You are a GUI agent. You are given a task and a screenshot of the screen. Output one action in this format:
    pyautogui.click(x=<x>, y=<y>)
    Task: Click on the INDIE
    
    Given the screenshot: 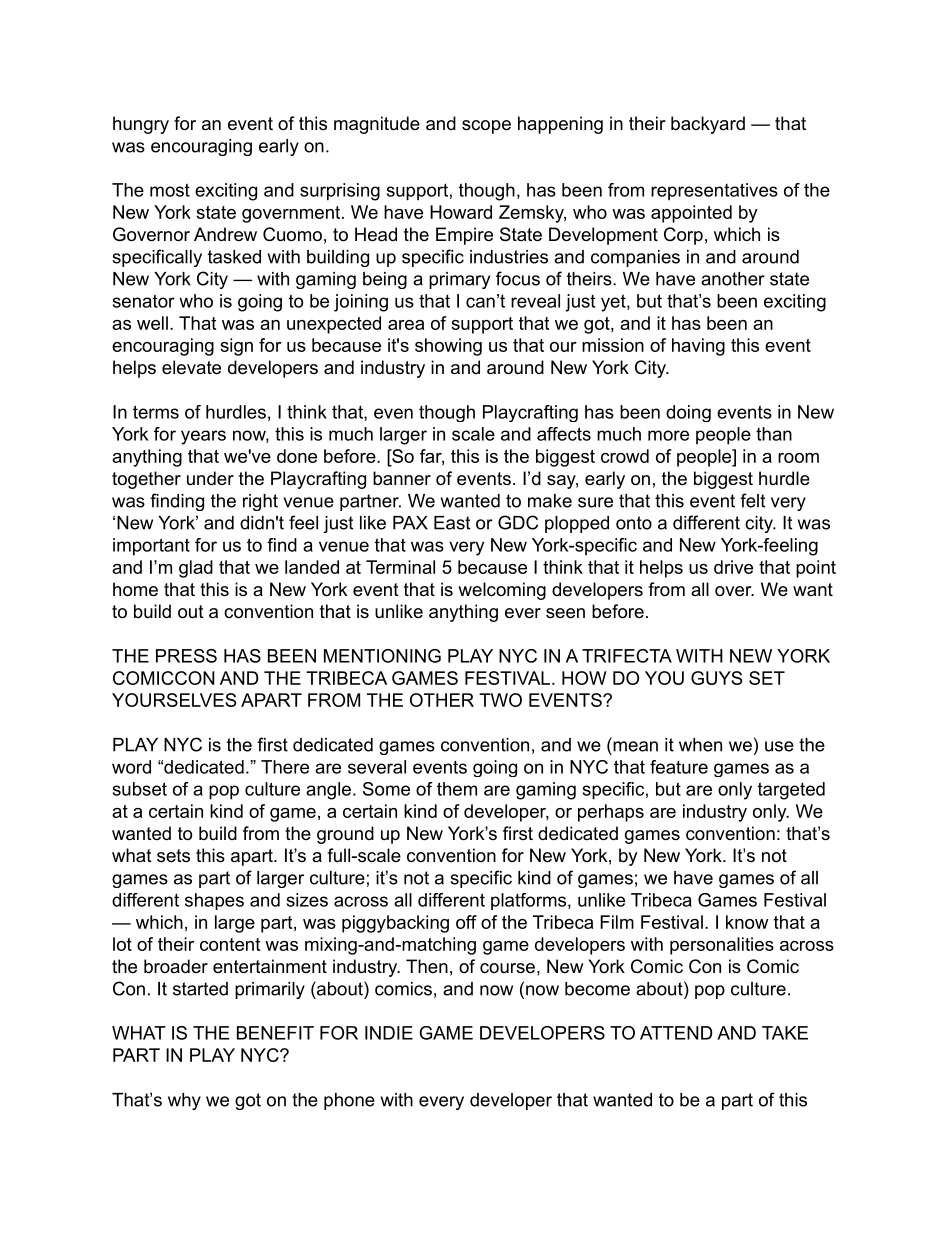 What is the action you would take?
    pyautogui.click(x=389, y=1033)
